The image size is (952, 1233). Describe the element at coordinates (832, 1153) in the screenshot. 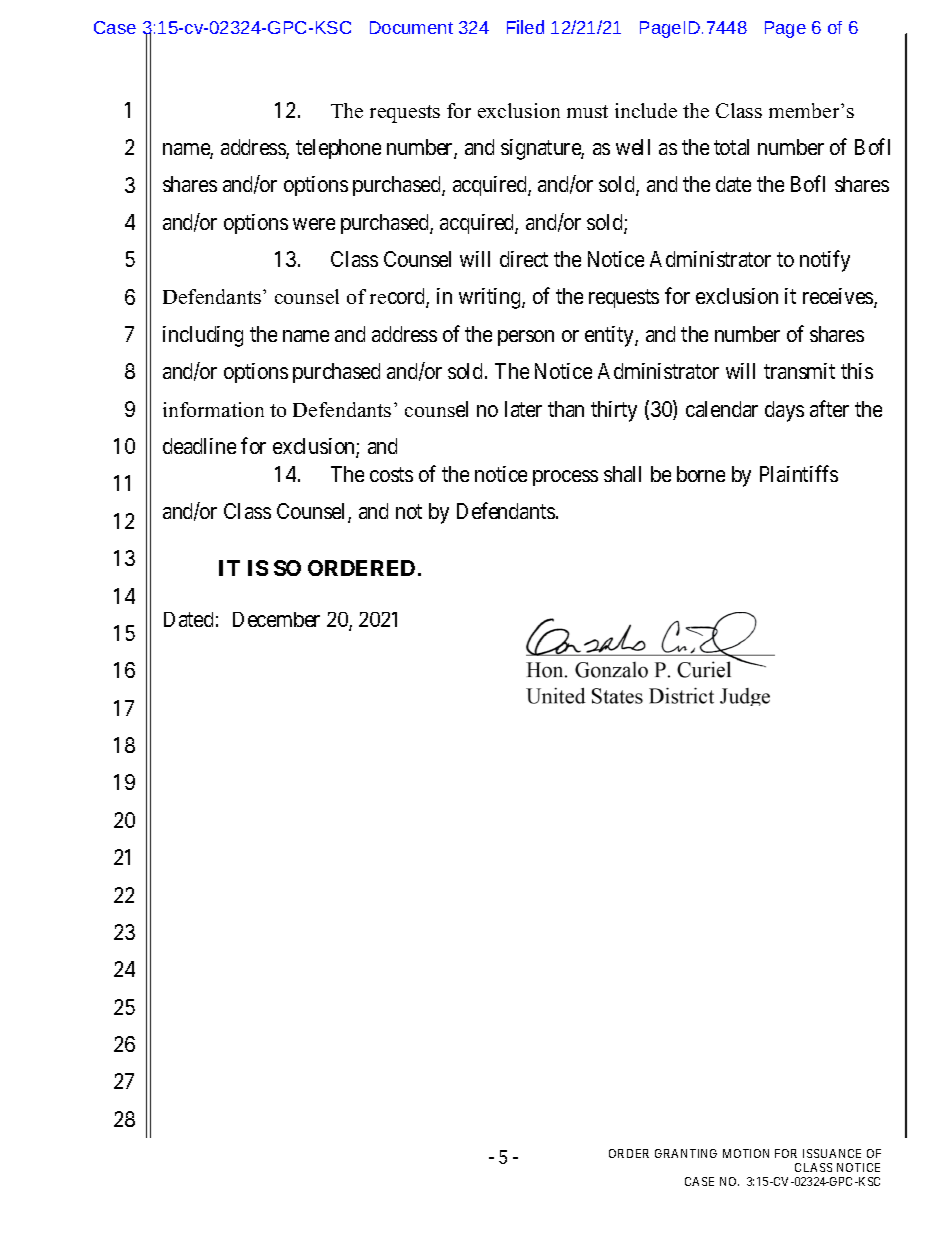

I see `ISSUANCE` at that location.
